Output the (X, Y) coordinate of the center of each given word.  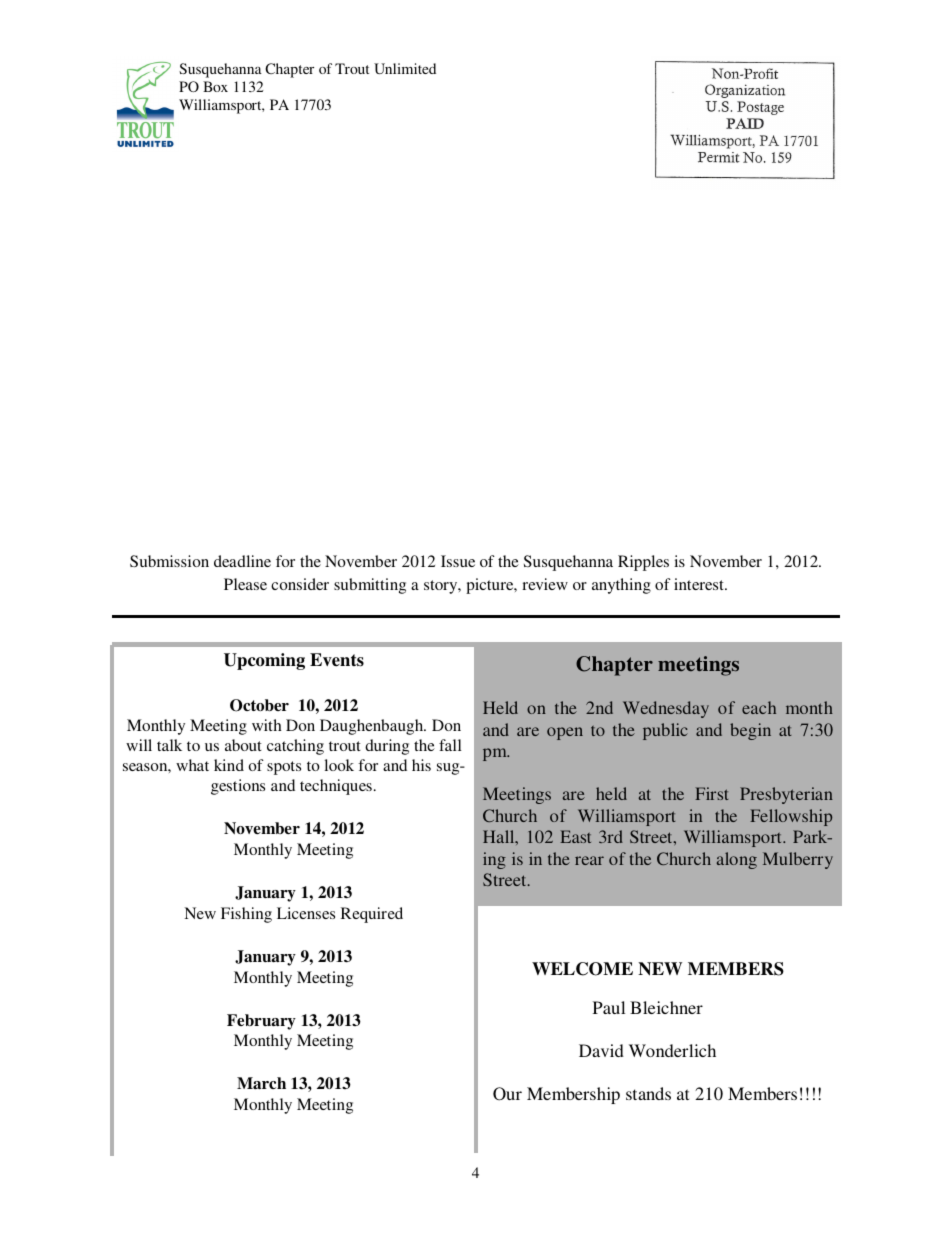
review (545, 584)
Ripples (643, 563)
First (712, 793)
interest (700, 584)
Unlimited (405, 68)
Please (245, 584)
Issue (458, 561)
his (421, 765)
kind (229, 765)
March (261, 1083)
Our (507, 1094)
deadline (242, 561)
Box (215, 86)
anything (621, 586)
